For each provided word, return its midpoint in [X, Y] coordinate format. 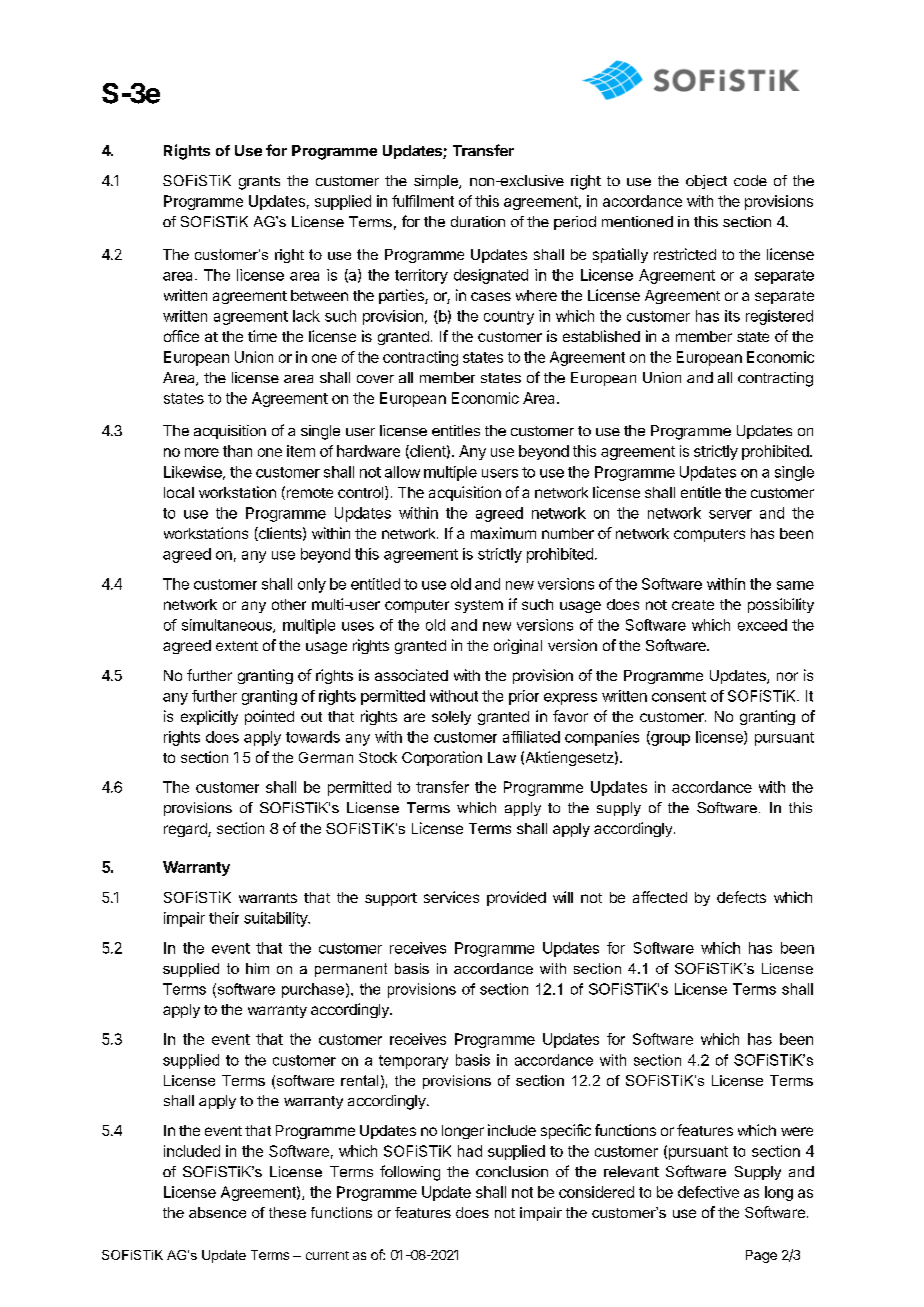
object [706, 182]
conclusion [512, 1171]
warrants [268, 898]
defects [741, 897]
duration [478, 221]
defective [708, 1192]
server [730, 514]
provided [516, 898]
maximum [503, 533]
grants [259, 183]
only [312, 585]
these [287, 1212]
